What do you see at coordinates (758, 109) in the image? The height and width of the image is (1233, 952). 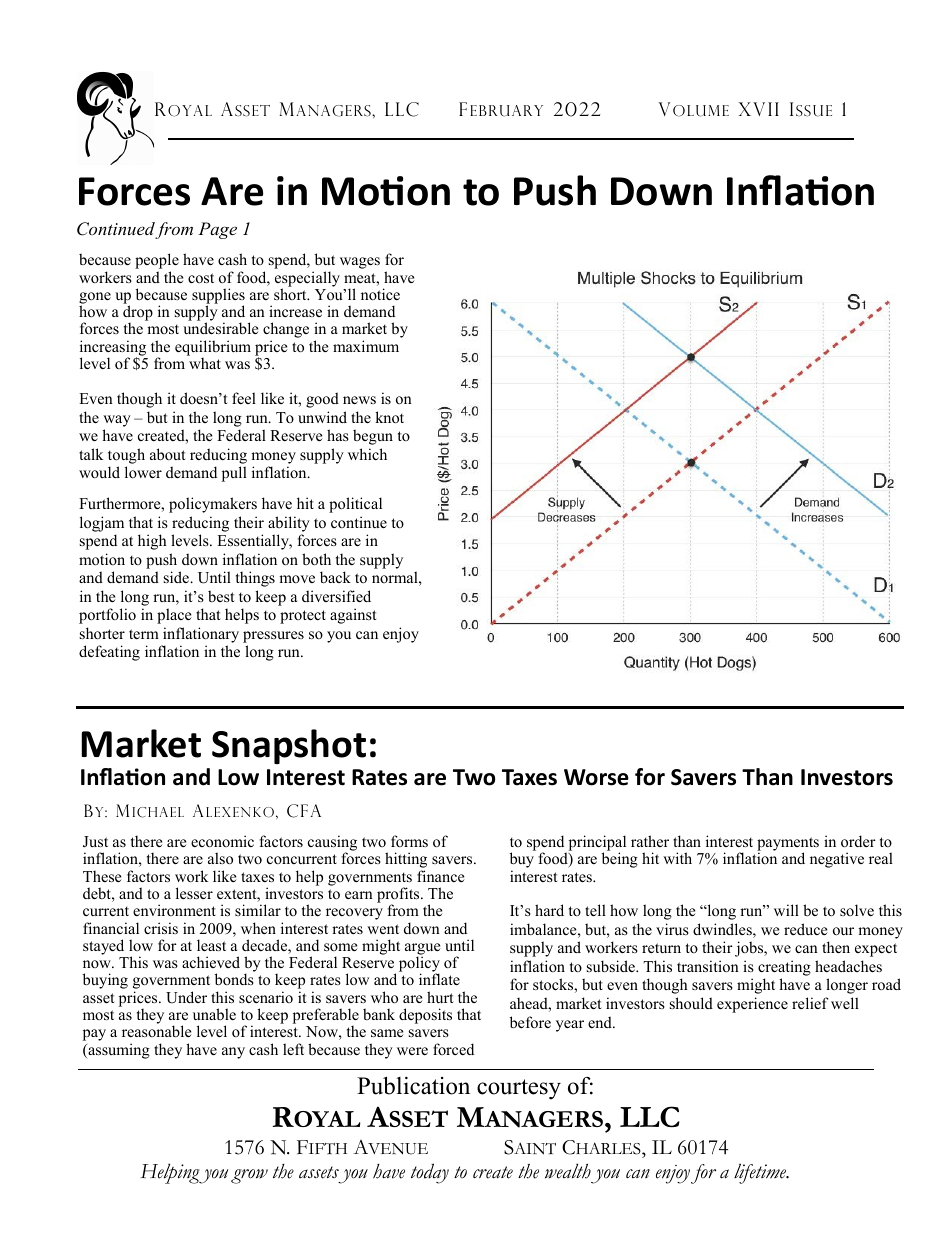 I see `XVII` at bounding box center [758, 109].
